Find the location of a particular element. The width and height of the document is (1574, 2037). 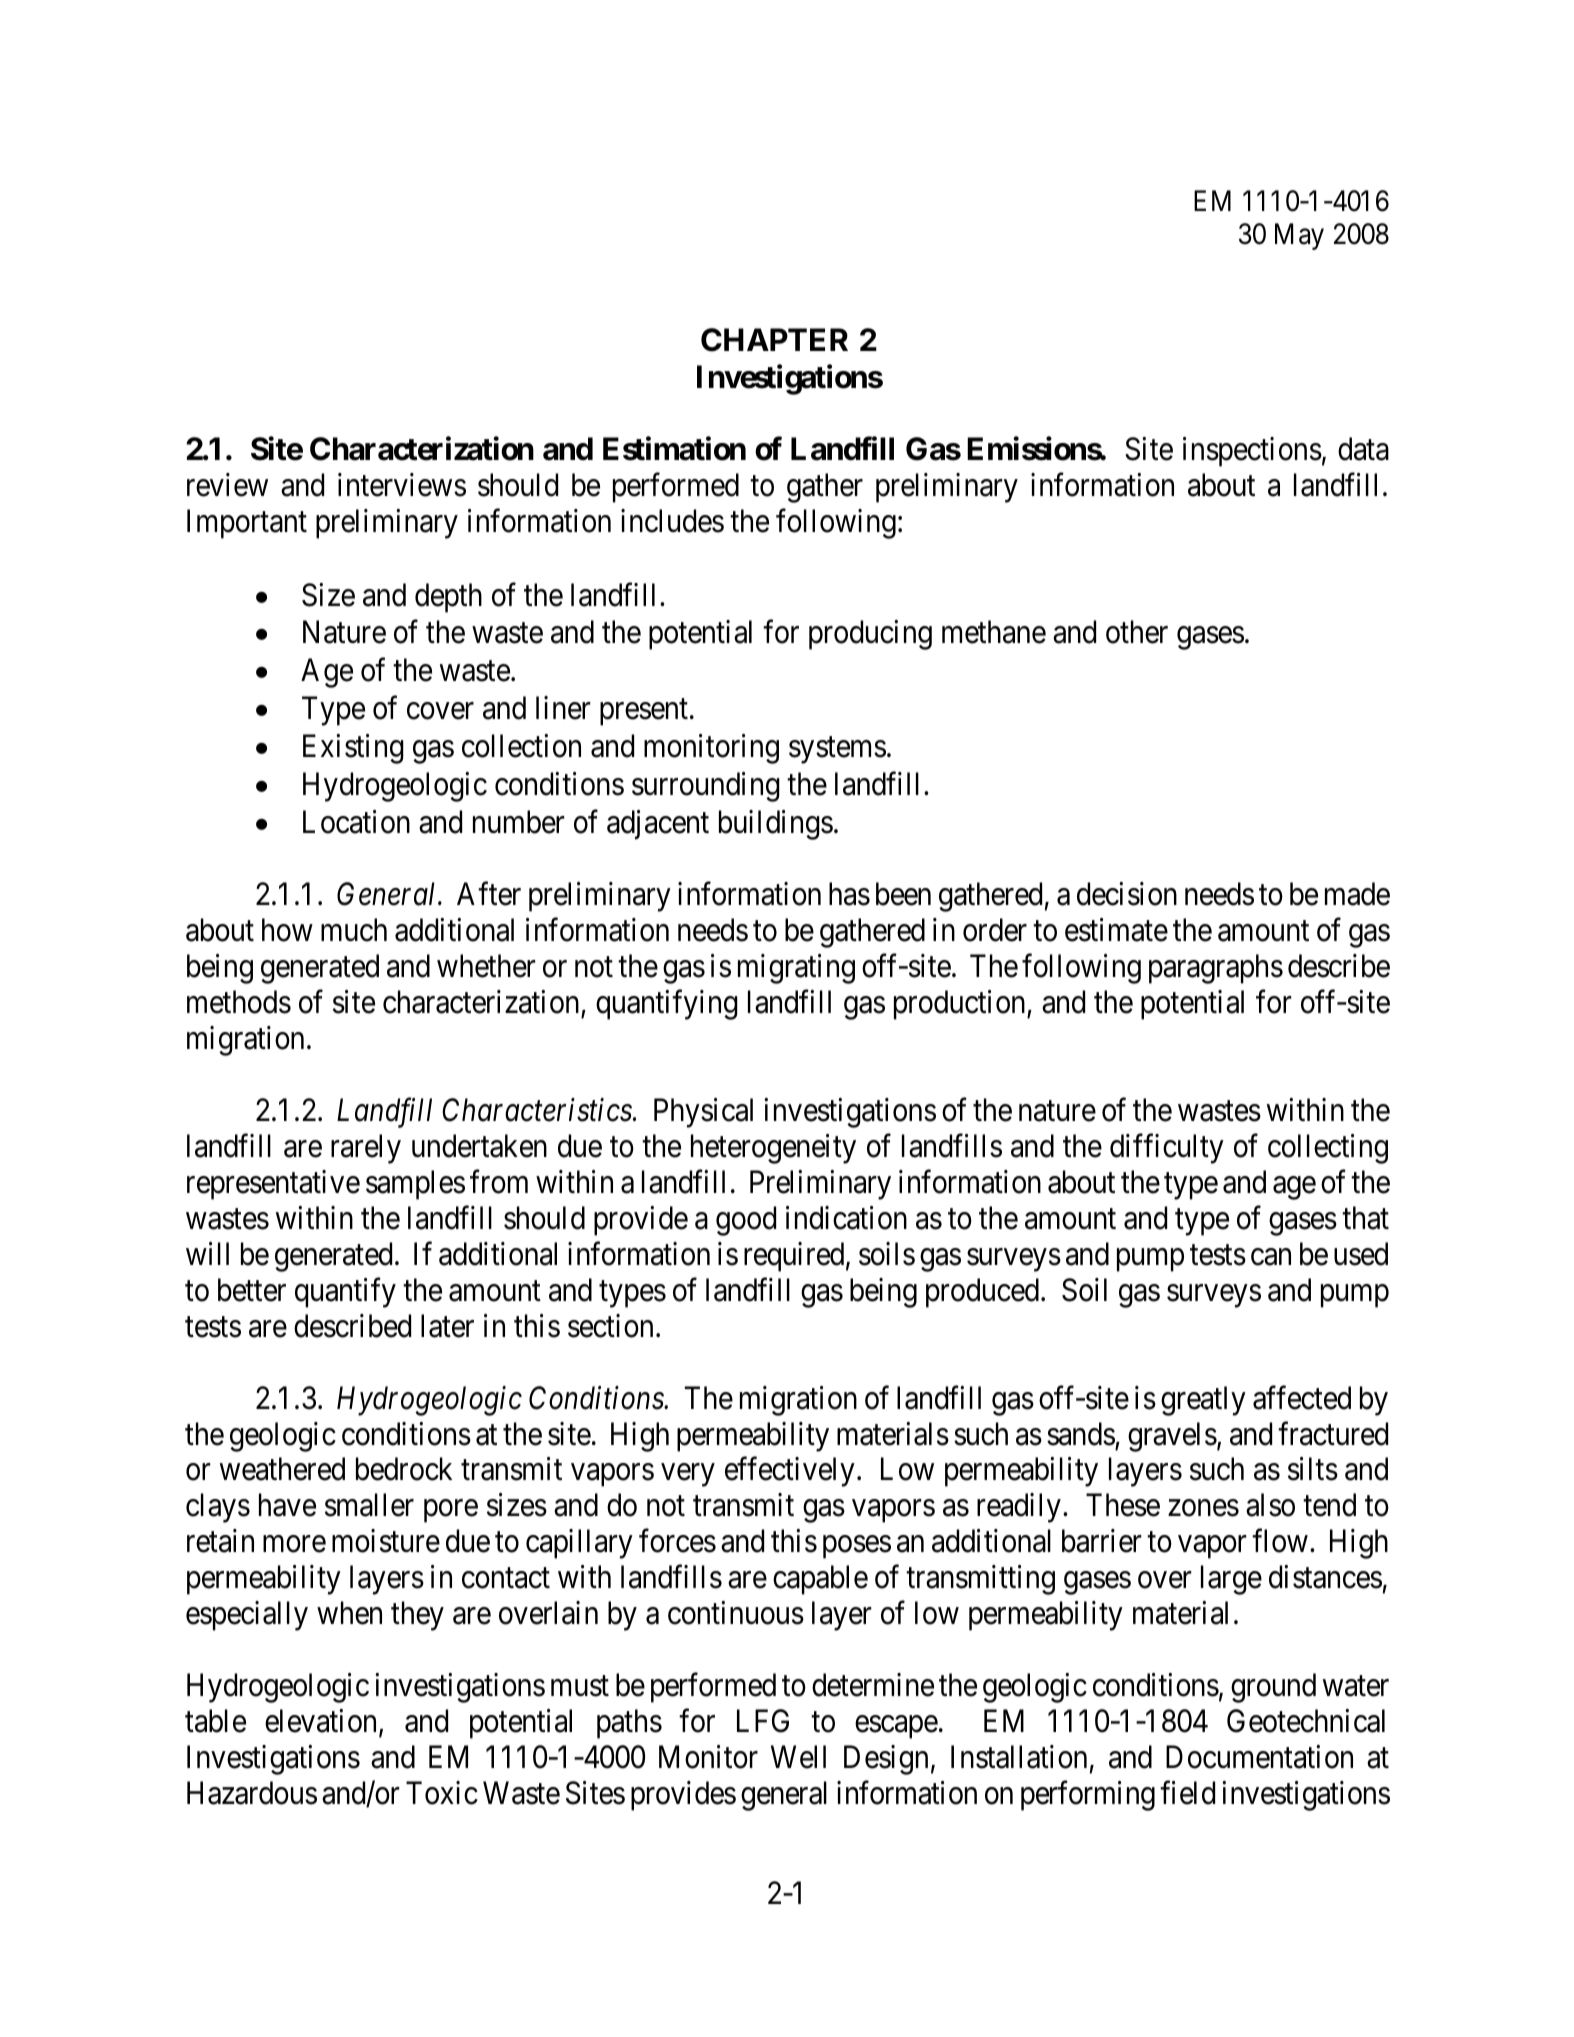

paragraphs is located at coordinates (1216, 969).
